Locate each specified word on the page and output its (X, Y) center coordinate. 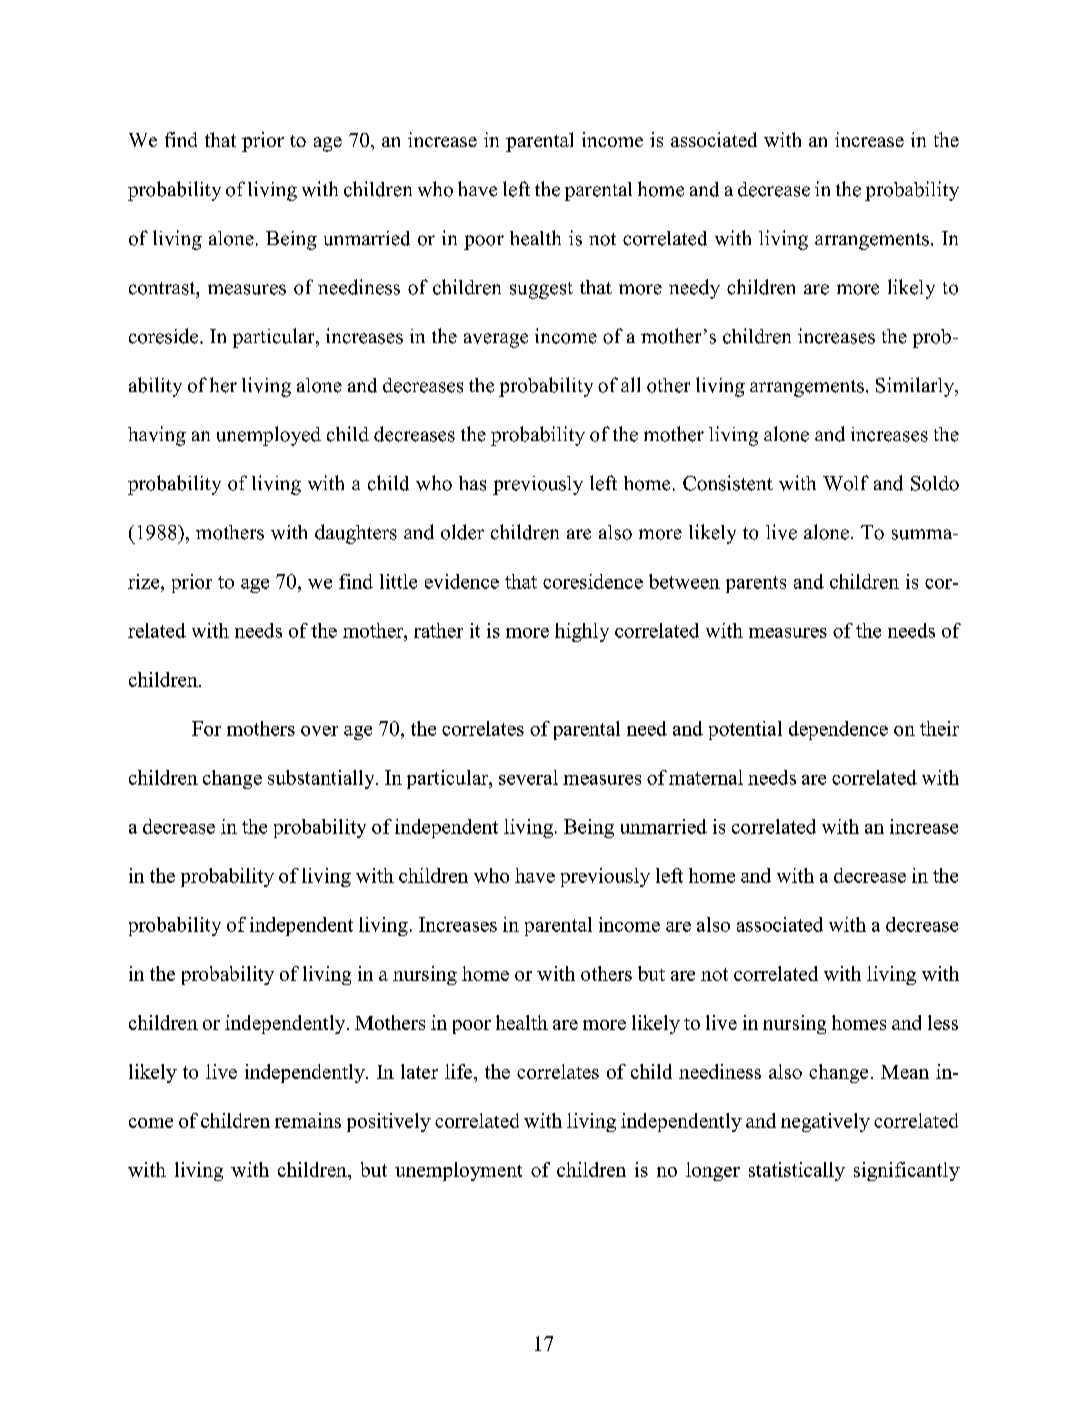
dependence (838, 730)
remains (308, 1120)
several (528, 777)
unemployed (269, 436)
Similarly (916, 387)
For (206, 728)
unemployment (458, 1171)
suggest (541, 290)
